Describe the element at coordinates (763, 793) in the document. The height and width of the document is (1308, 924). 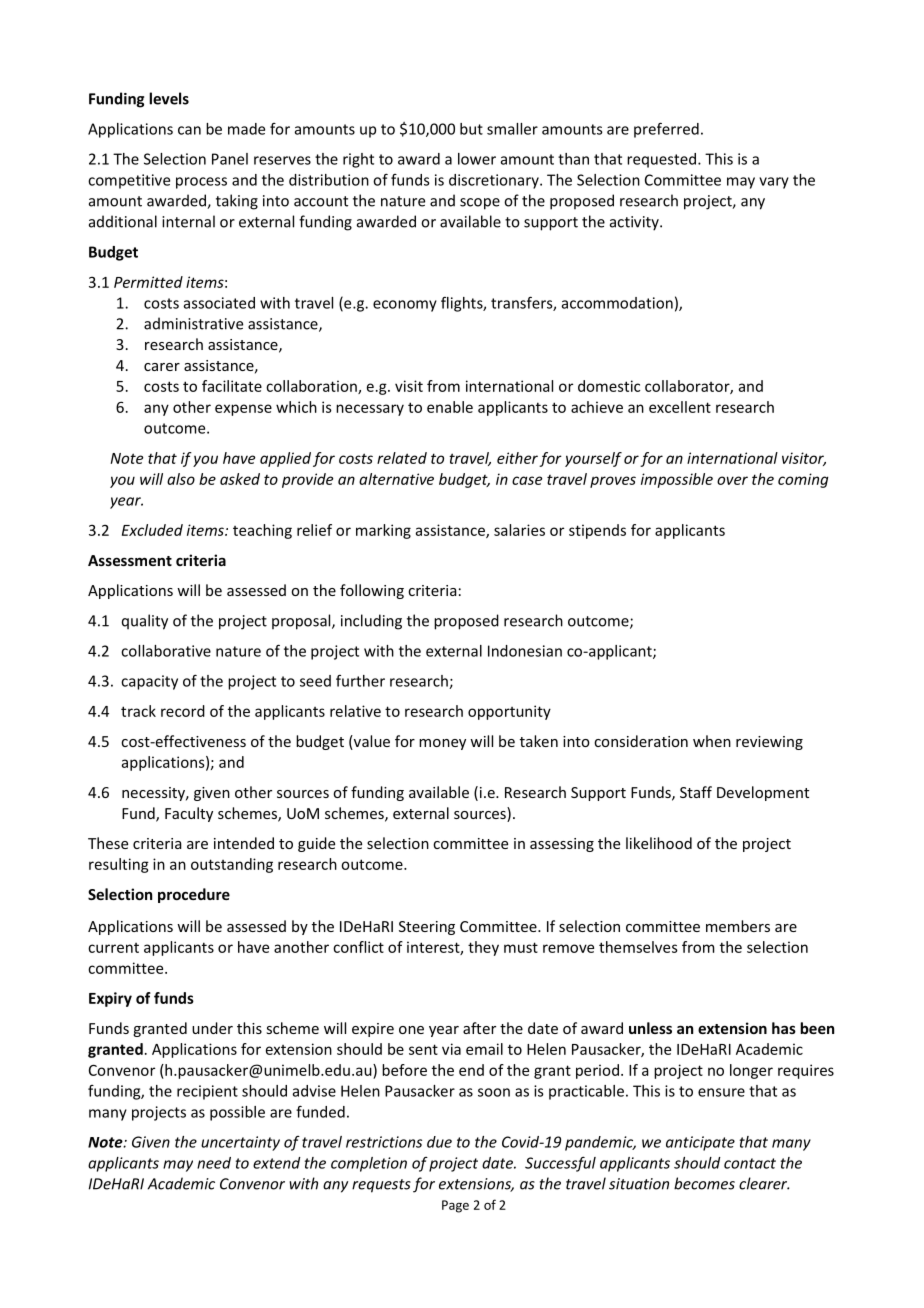
I see `Development` at that location.
